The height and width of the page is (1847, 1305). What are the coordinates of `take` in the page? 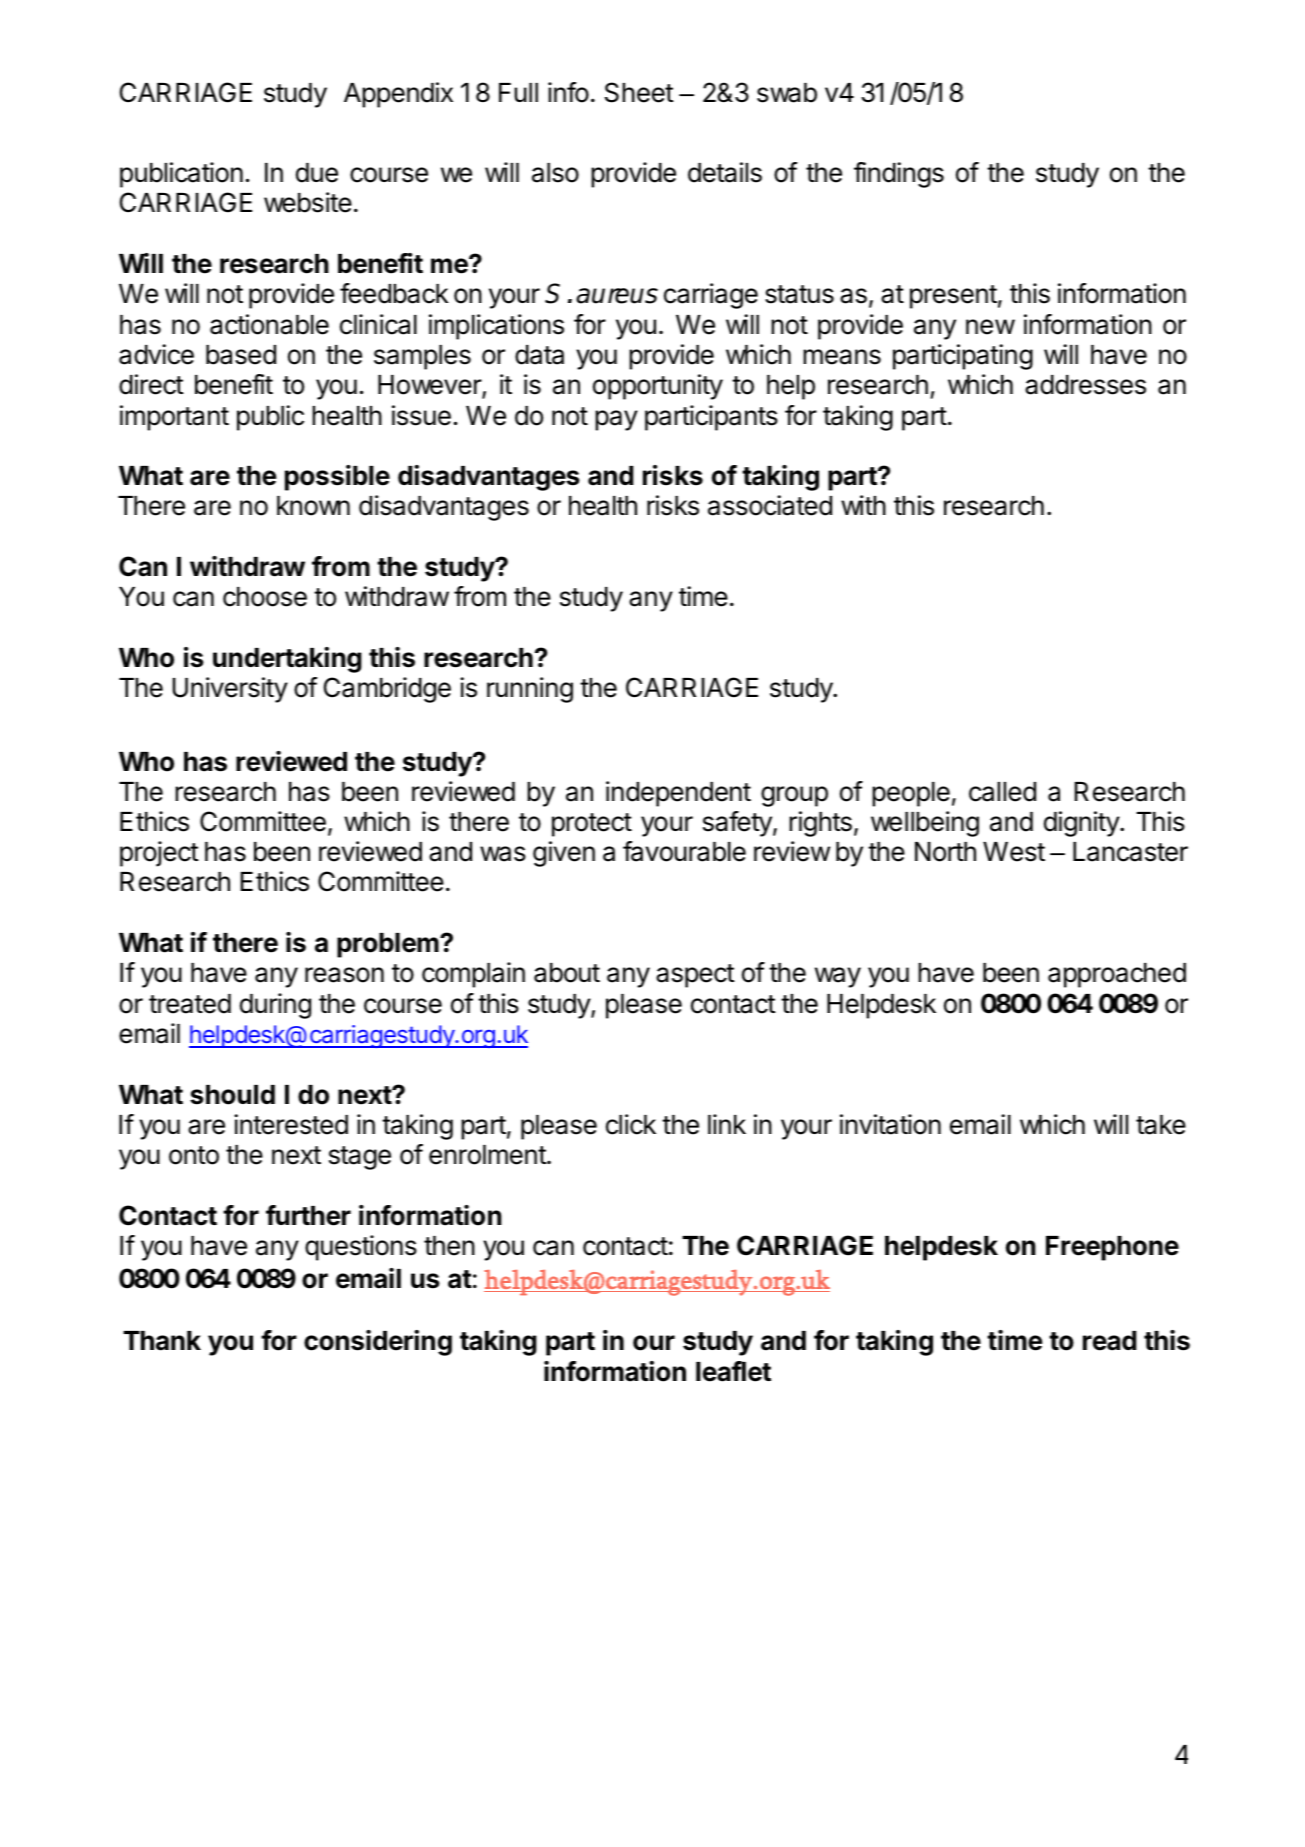 It's located at (1161, 1125).
